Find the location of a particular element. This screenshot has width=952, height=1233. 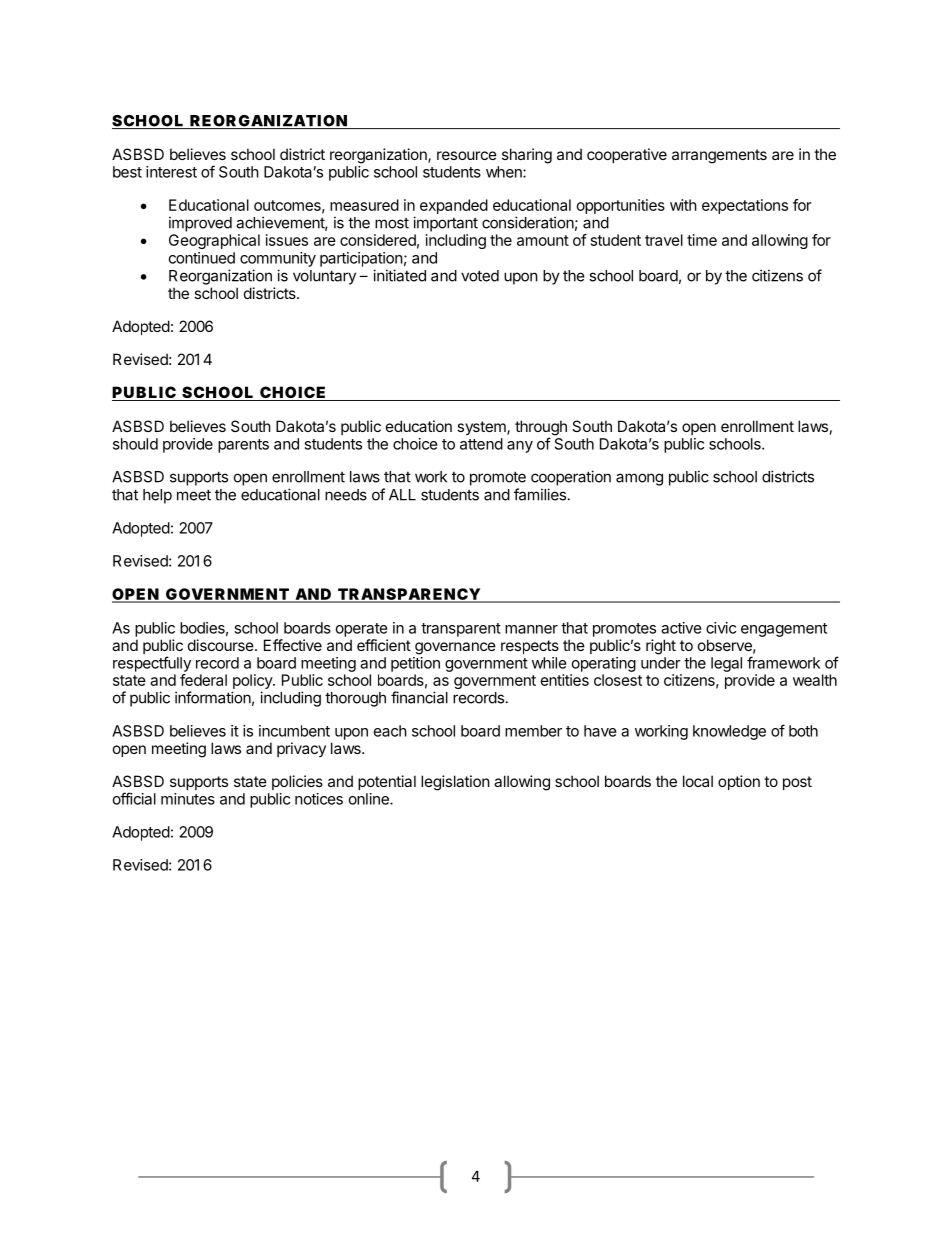

governance is located at coordinates (455, 648).
